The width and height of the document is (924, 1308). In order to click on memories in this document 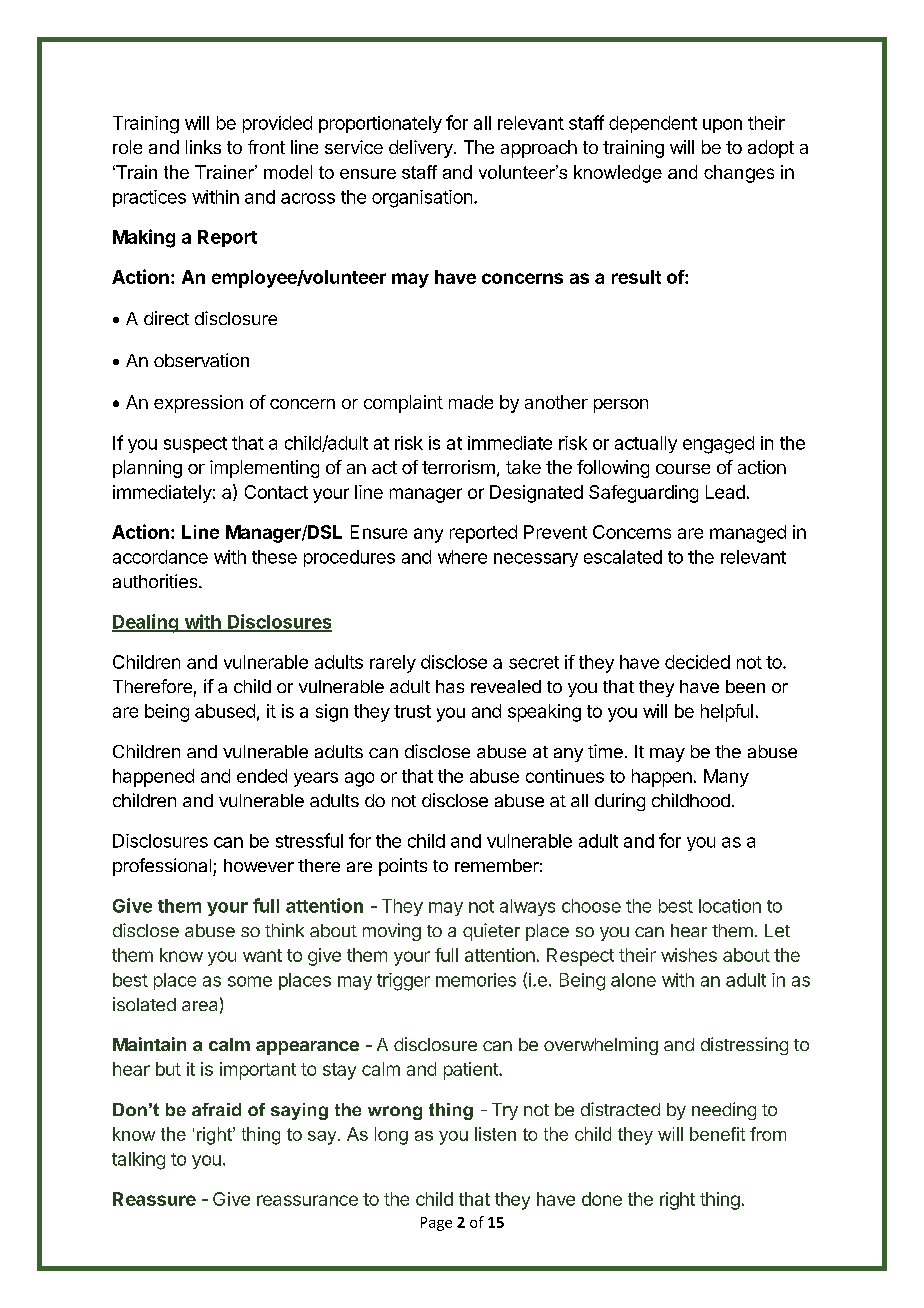, I will do `click(476, 980)`.
